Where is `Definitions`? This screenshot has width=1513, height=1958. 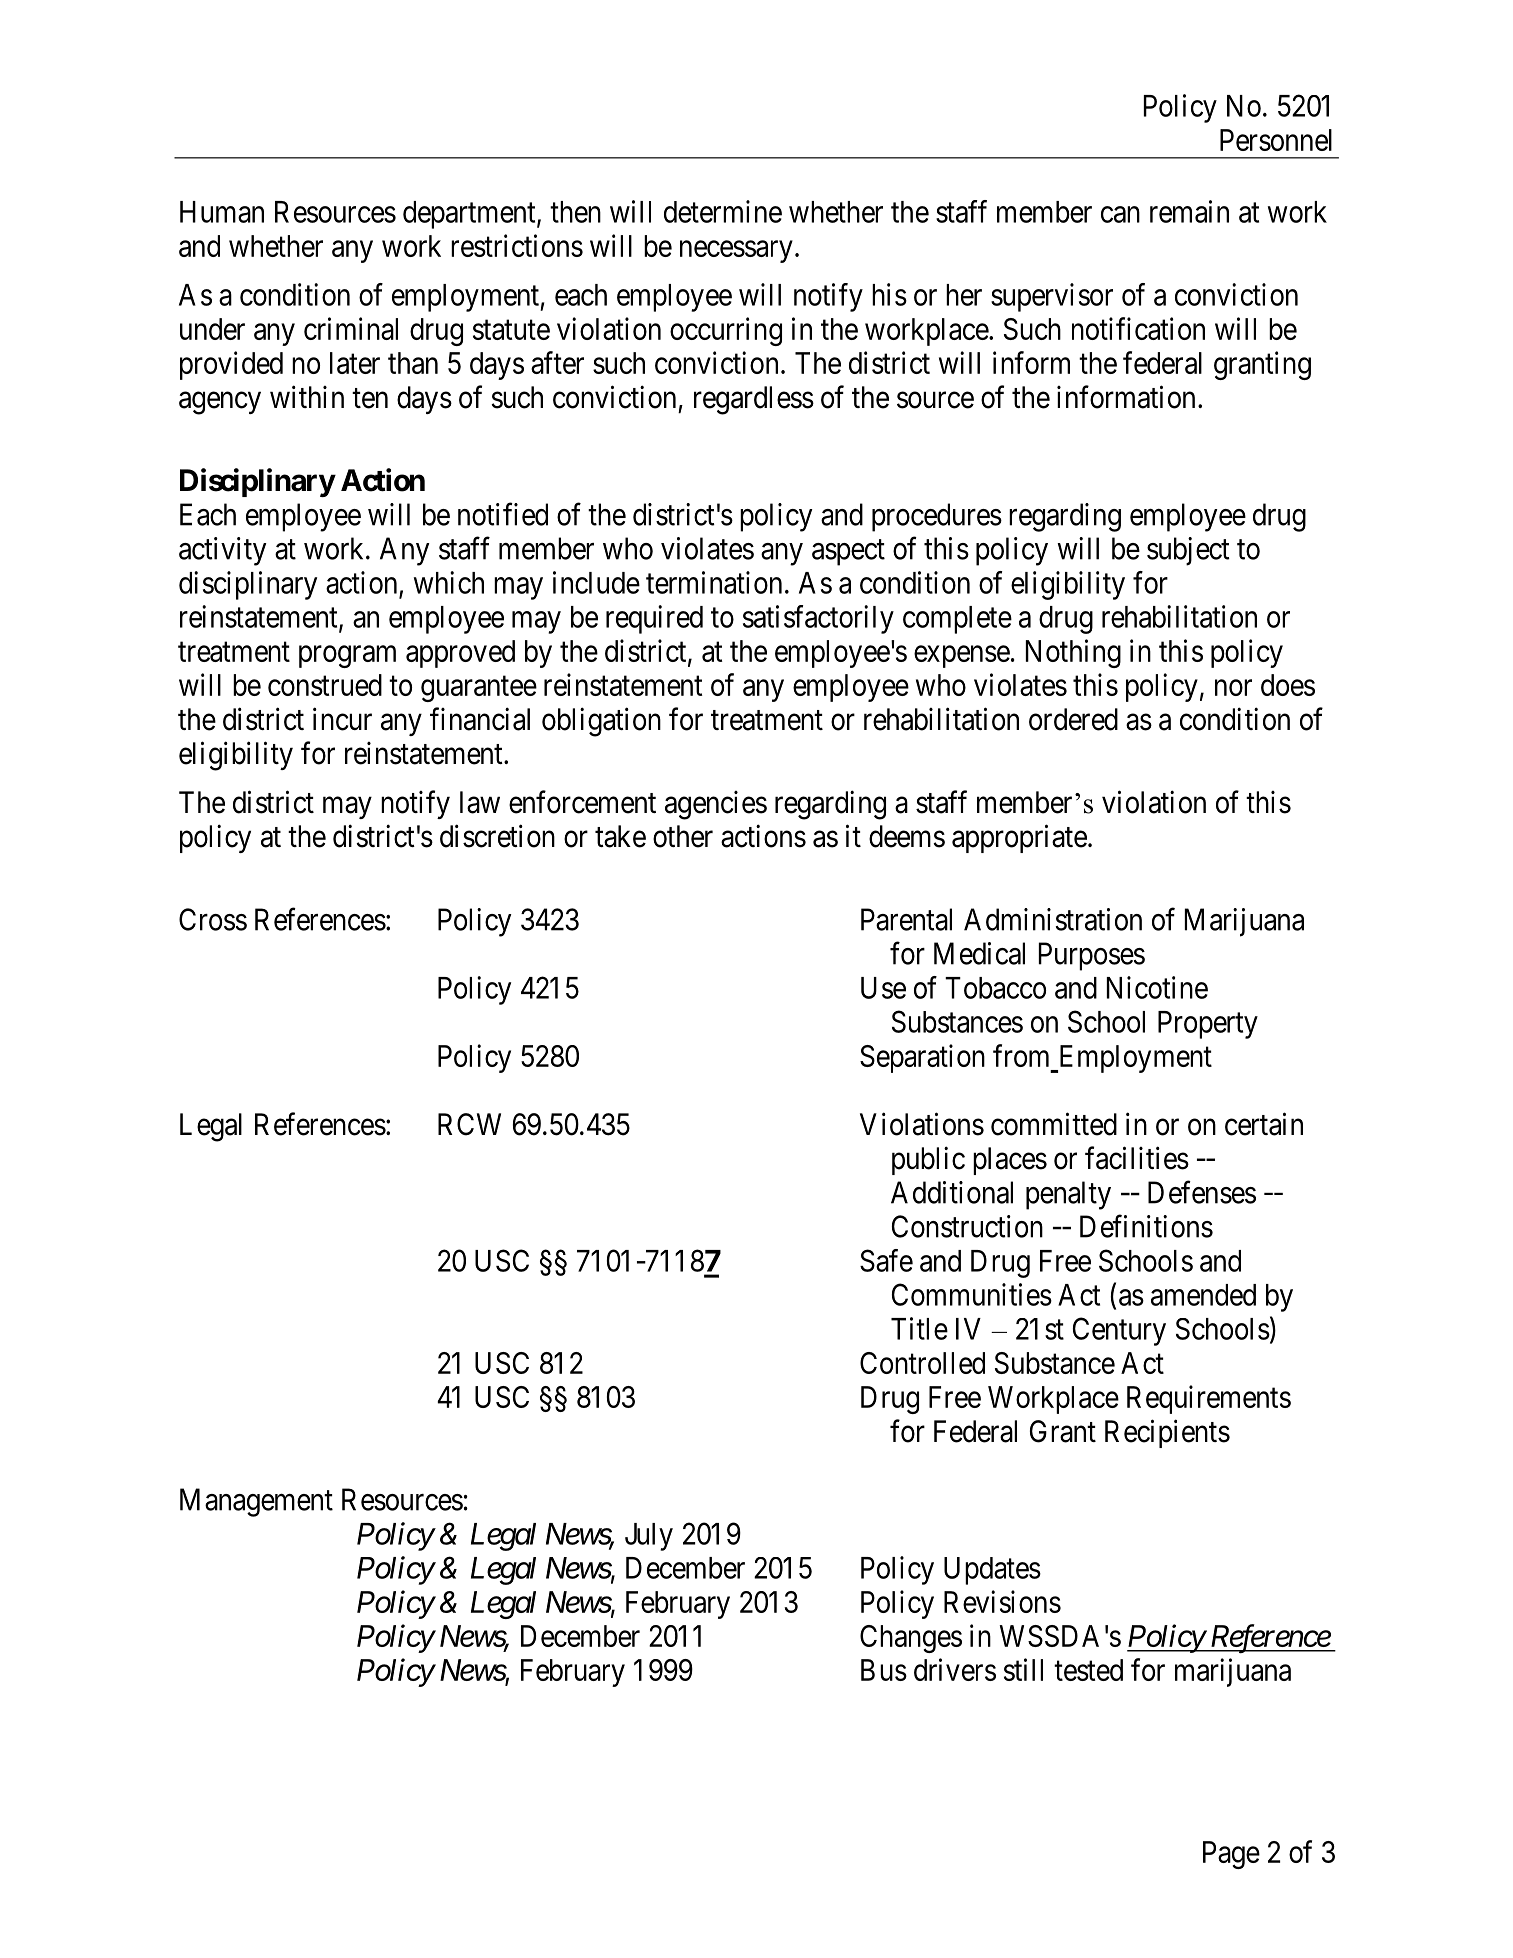 Definitions is located at coordinates (1146, 1226).
